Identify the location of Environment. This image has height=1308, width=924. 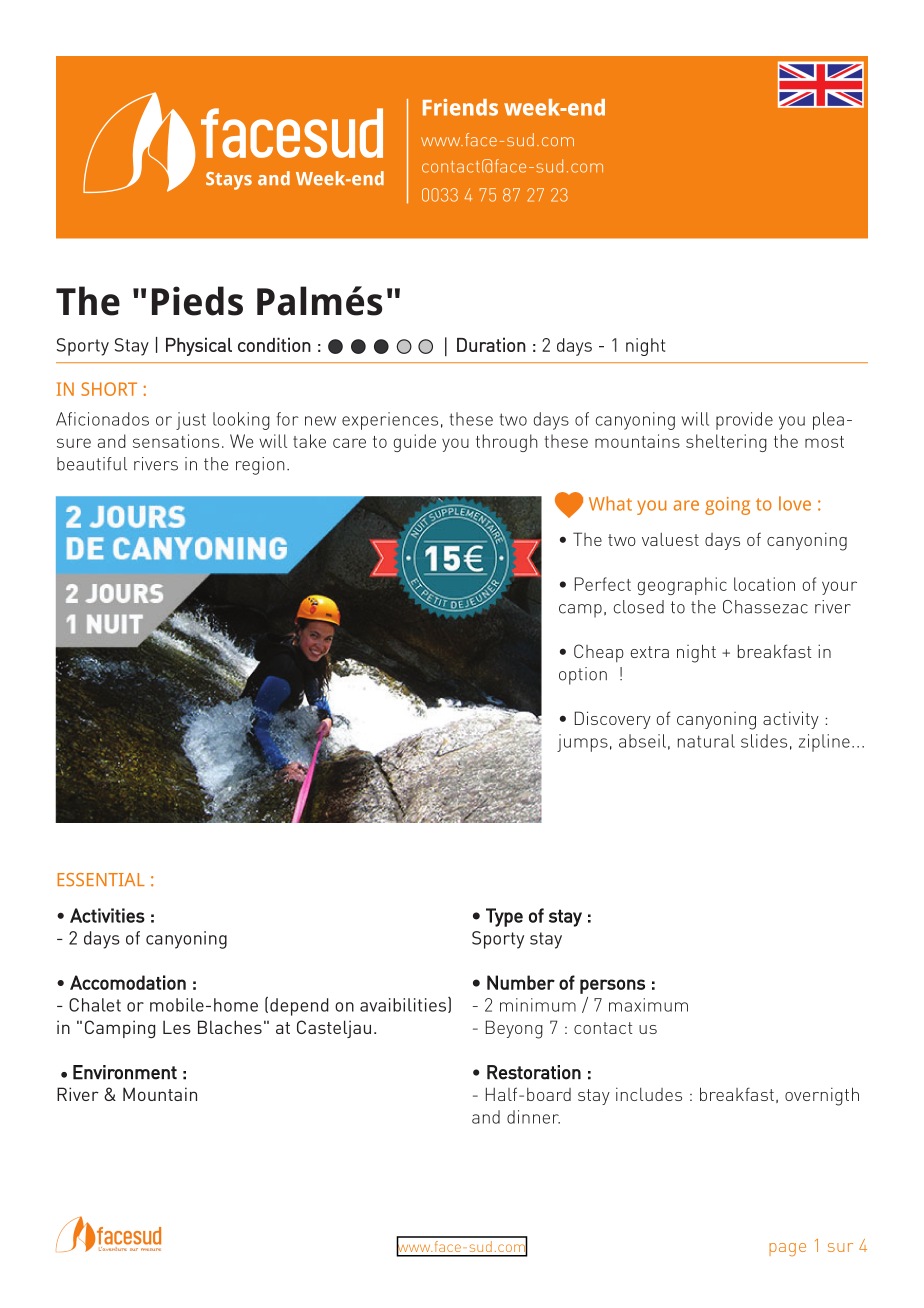
(125, 1072).
